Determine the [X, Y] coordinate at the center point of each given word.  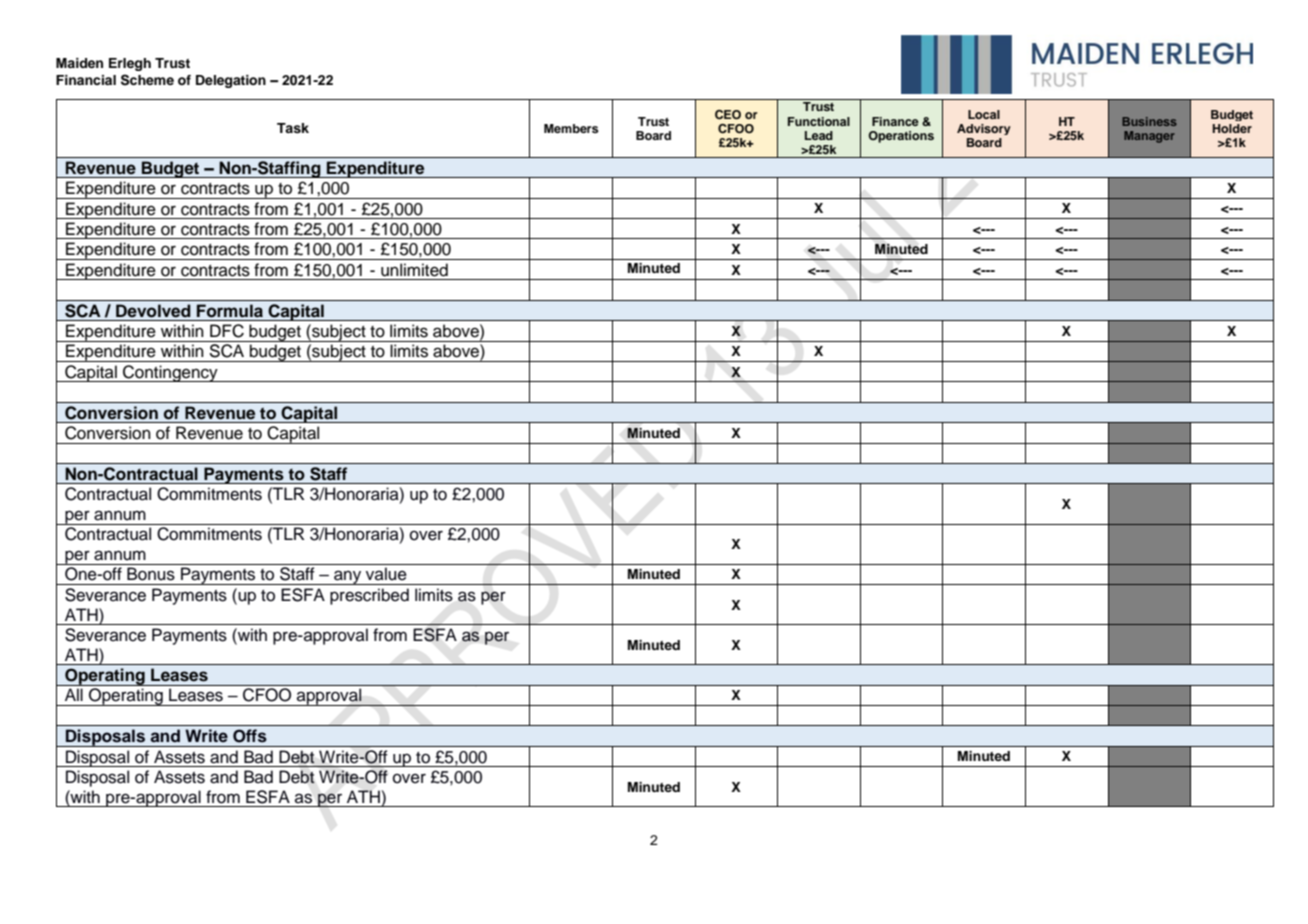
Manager [1149, 137]
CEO [728, 115]
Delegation [231, 81]
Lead [819, 135]
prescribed [369, 596]
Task [293, 128]
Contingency [170, 373]
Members [571, 128]
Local [984, 114]
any [348, 577]
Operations [901, 137]
